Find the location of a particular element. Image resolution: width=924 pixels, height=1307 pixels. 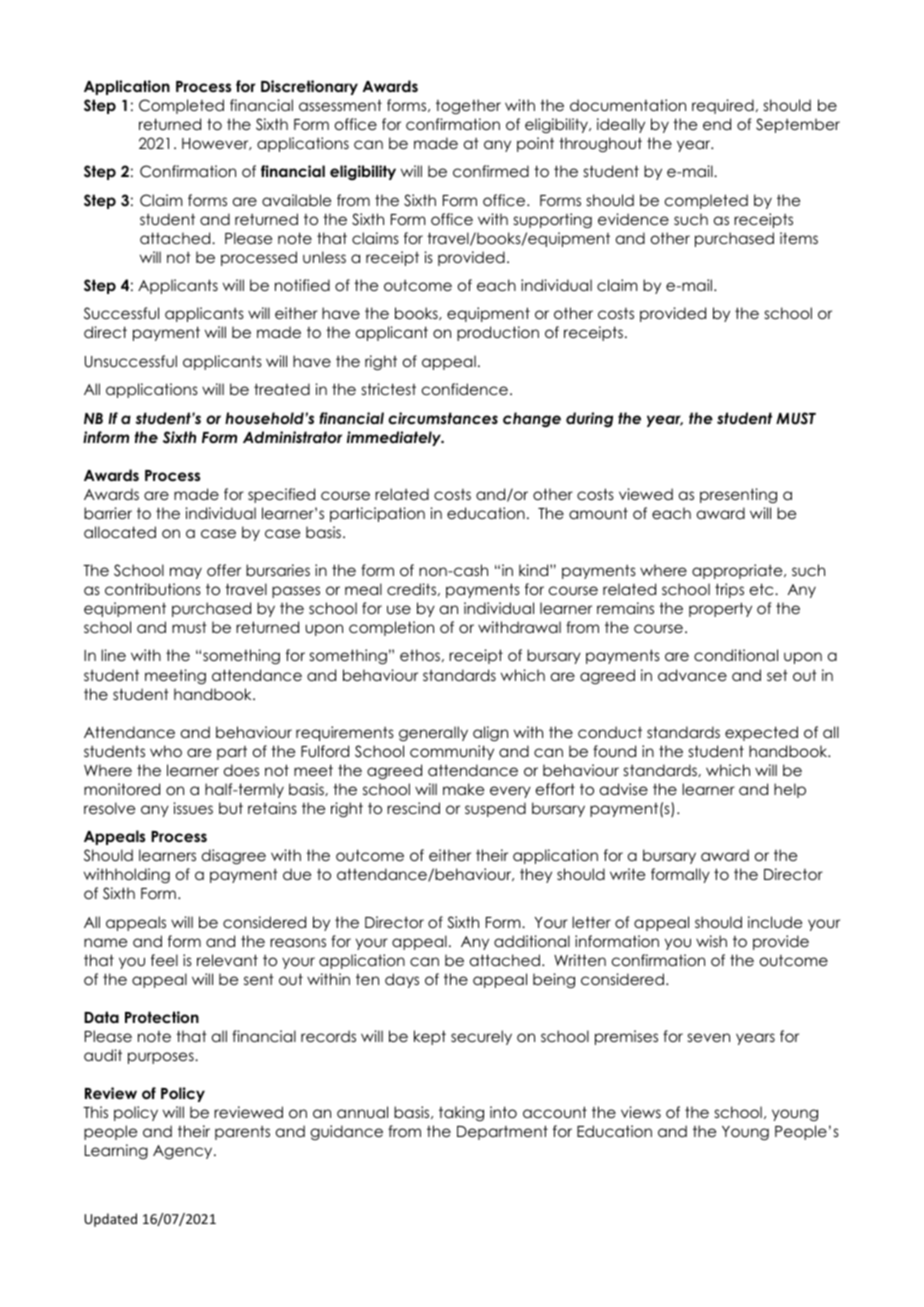

circumstances is located at coordinates (443, 418).
